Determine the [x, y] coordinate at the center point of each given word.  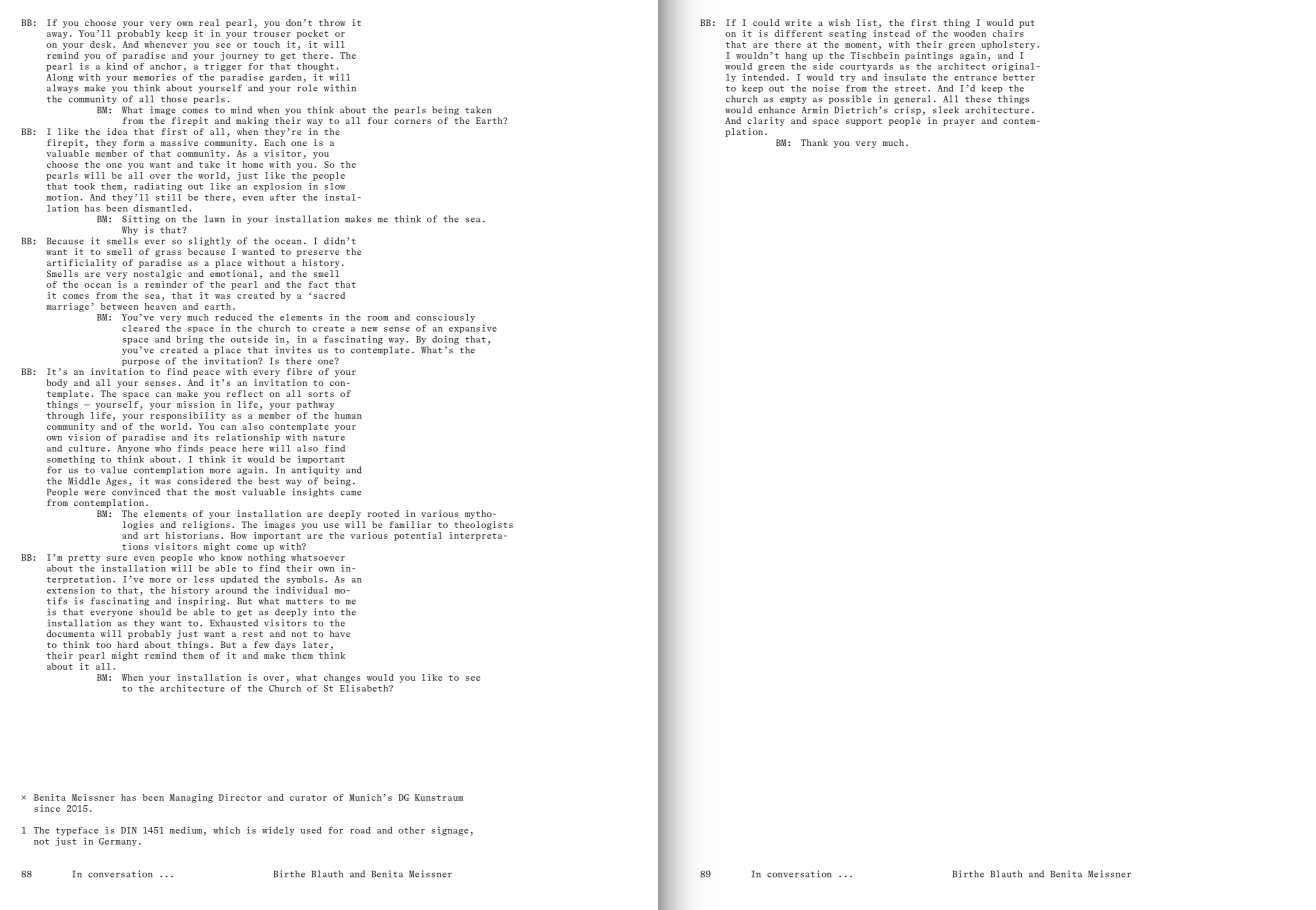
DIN [129, 830]
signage [451, 831]
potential [418, 536]
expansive [473, 327]
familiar [410, 524]
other [411, 830]
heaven [160, 305]
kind [117, 65]
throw [332, 22]
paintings [929, 55]
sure [117, 558]
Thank [814, 142]
